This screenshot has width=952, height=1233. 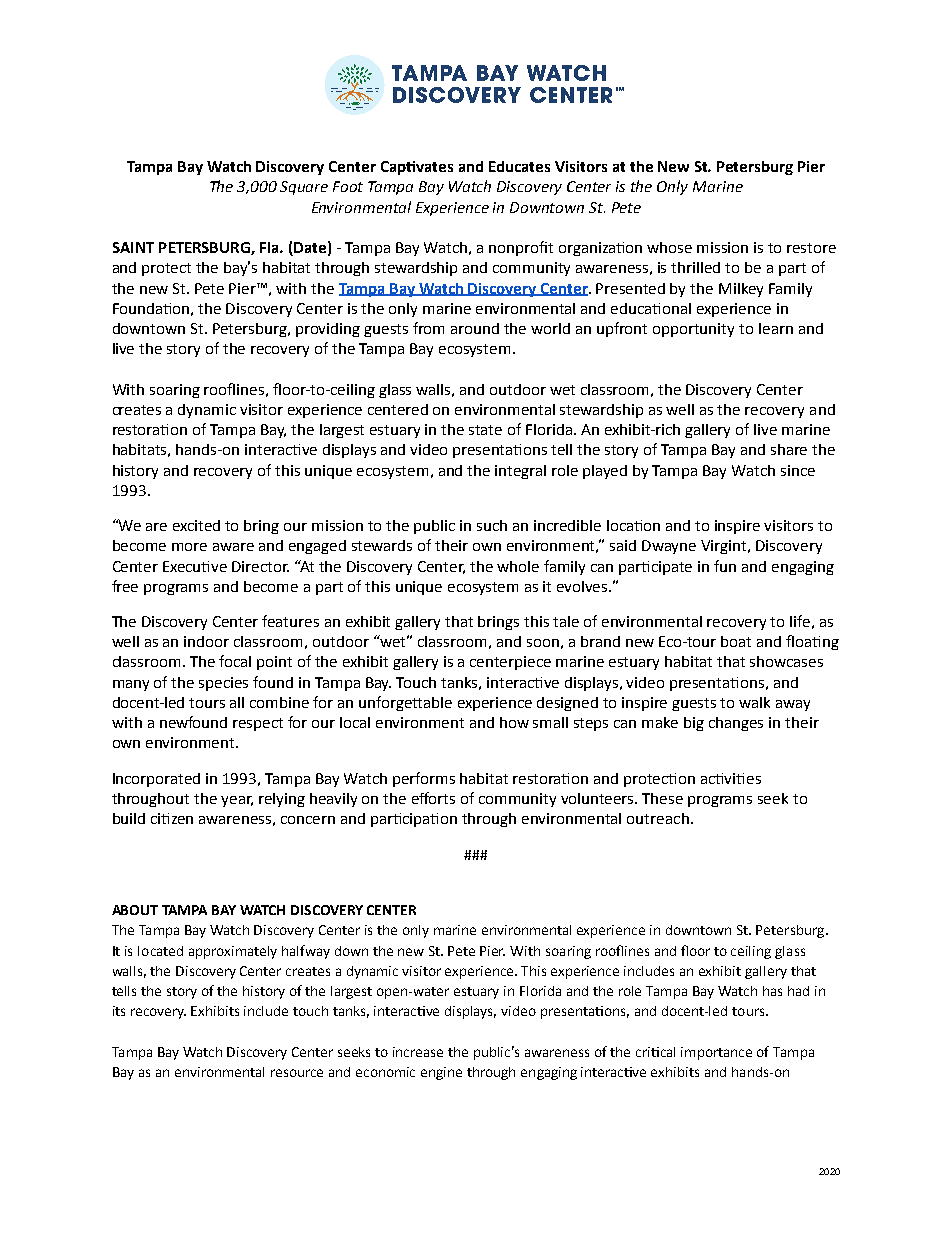 I want to click on excited, so click(x=196, y=525).
